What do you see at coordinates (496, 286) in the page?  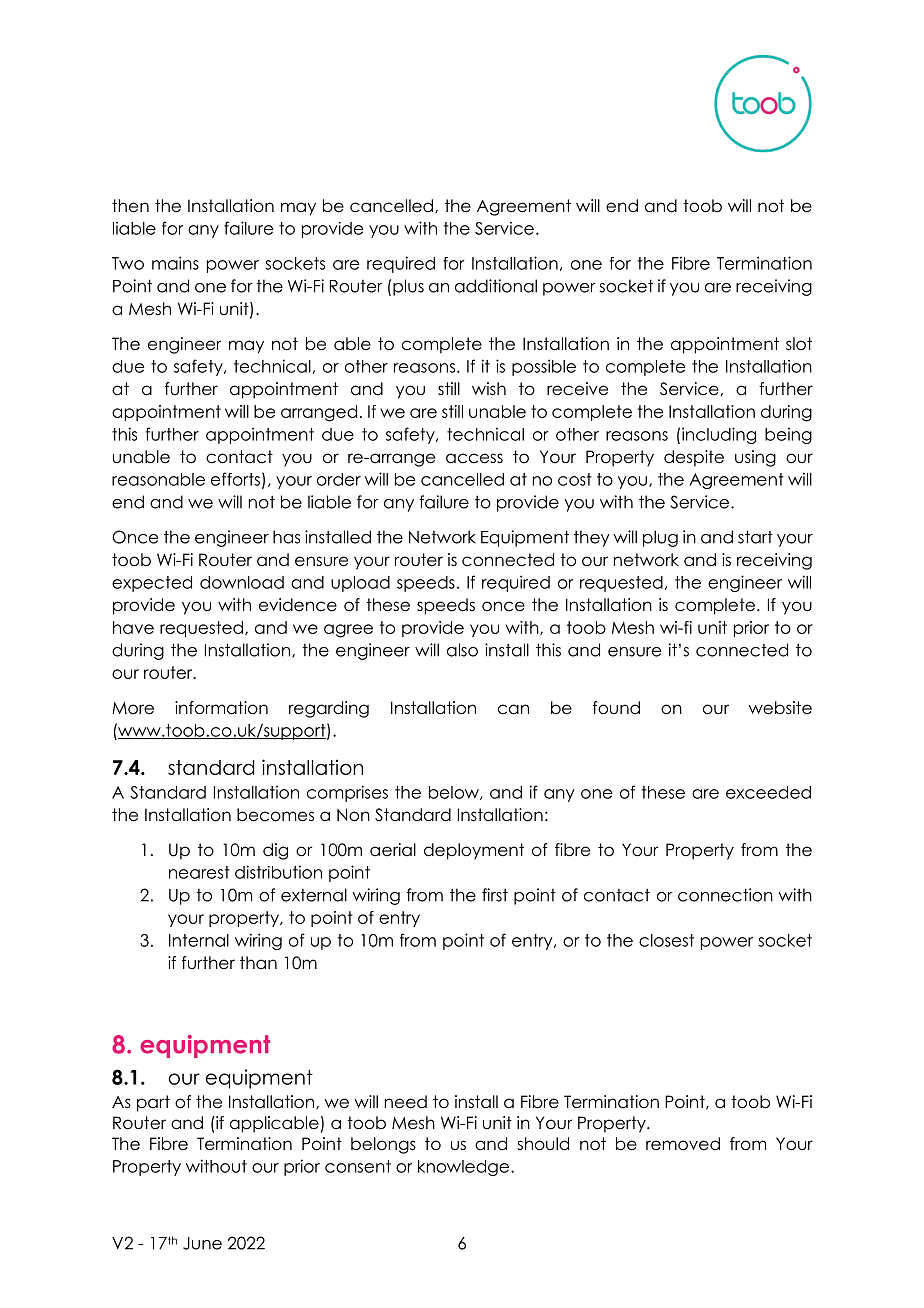 I see `additional` at bounding box center [496, 286].
